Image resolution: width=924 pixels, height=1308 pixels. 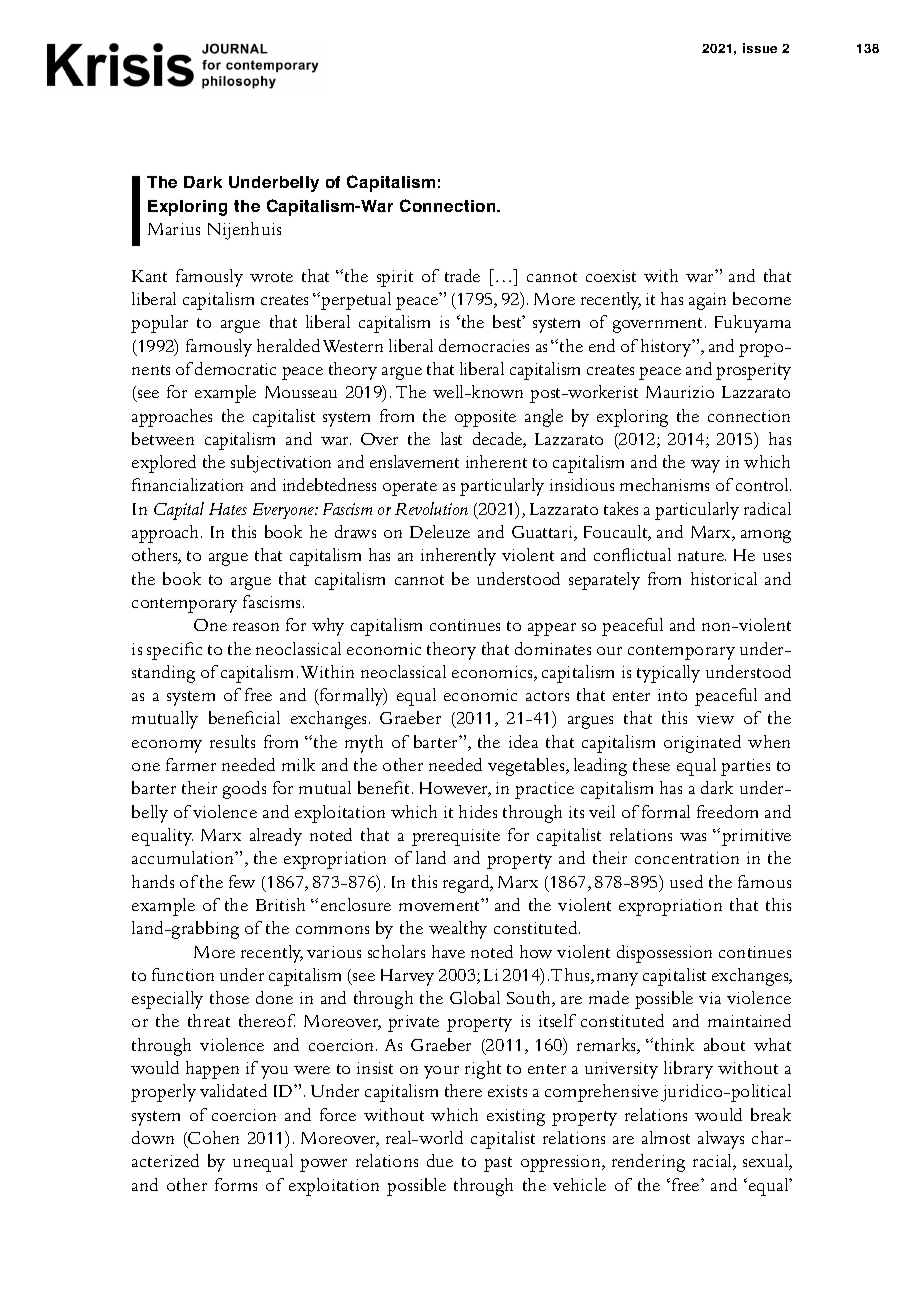 What do you see at coordinates (256, 627) in the page?
I see `reason` at bounding box center [256, 627].
